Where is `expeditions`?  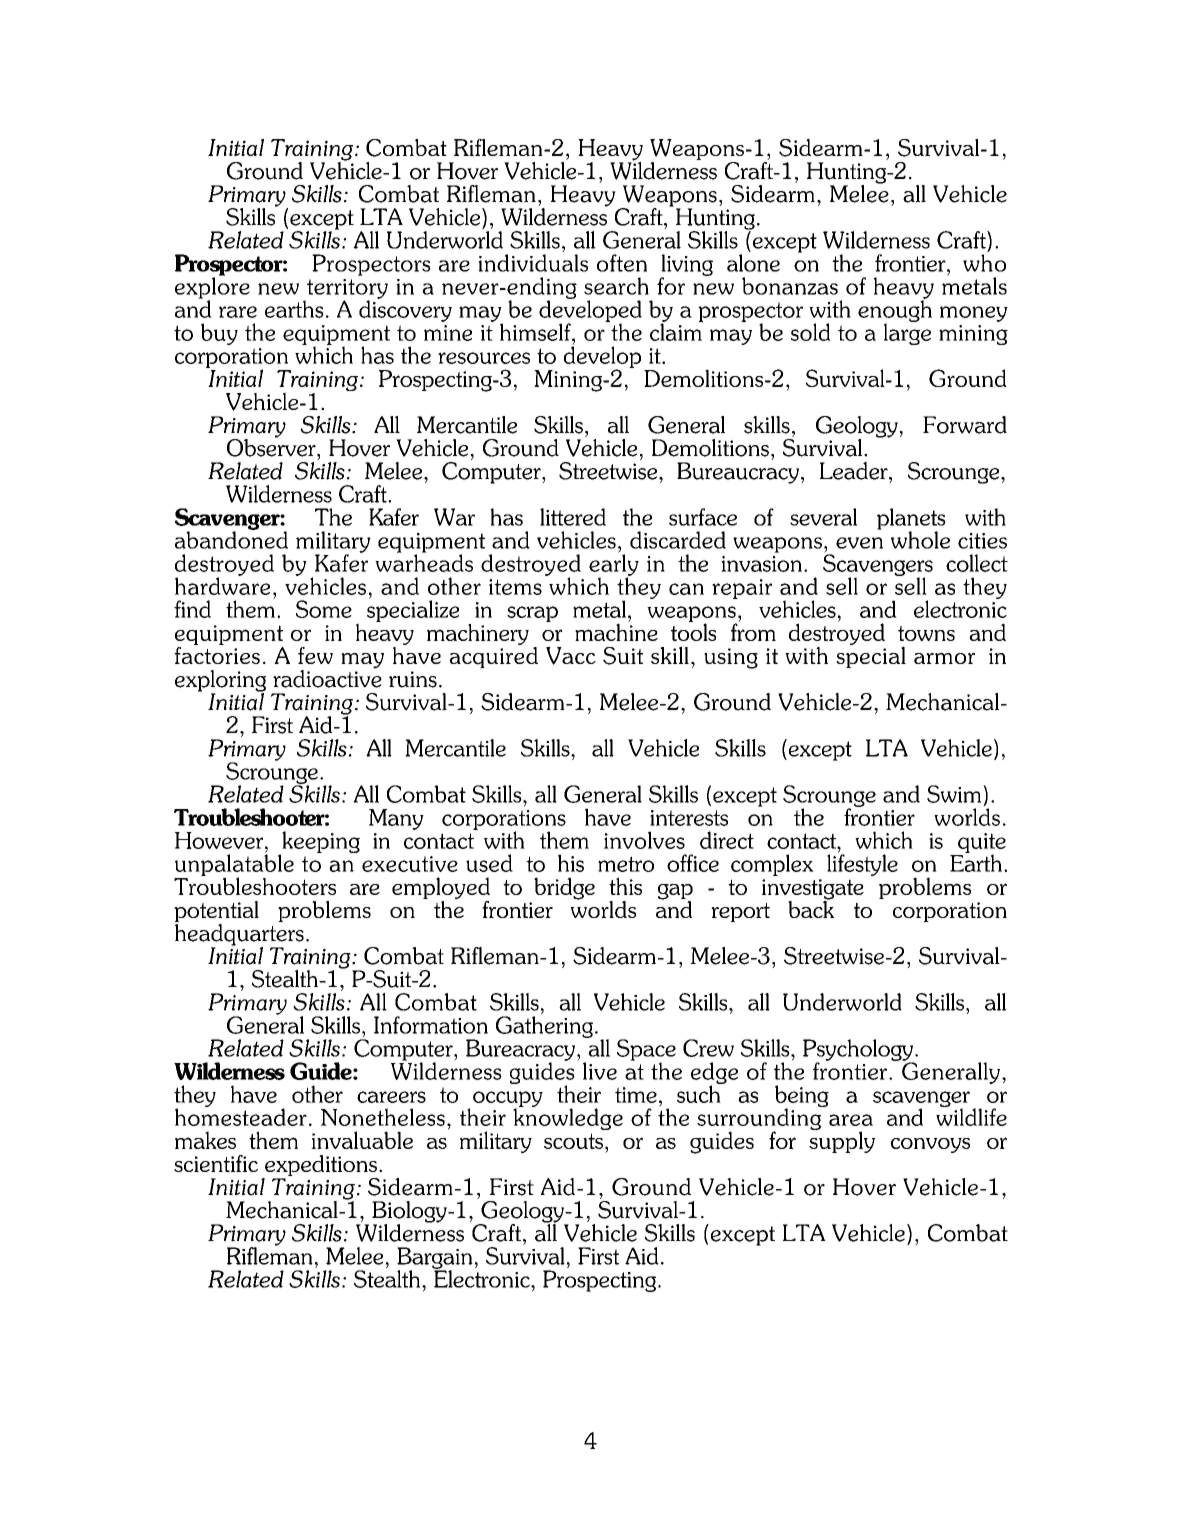 expeditions is located at coordinates (320, 1167).
